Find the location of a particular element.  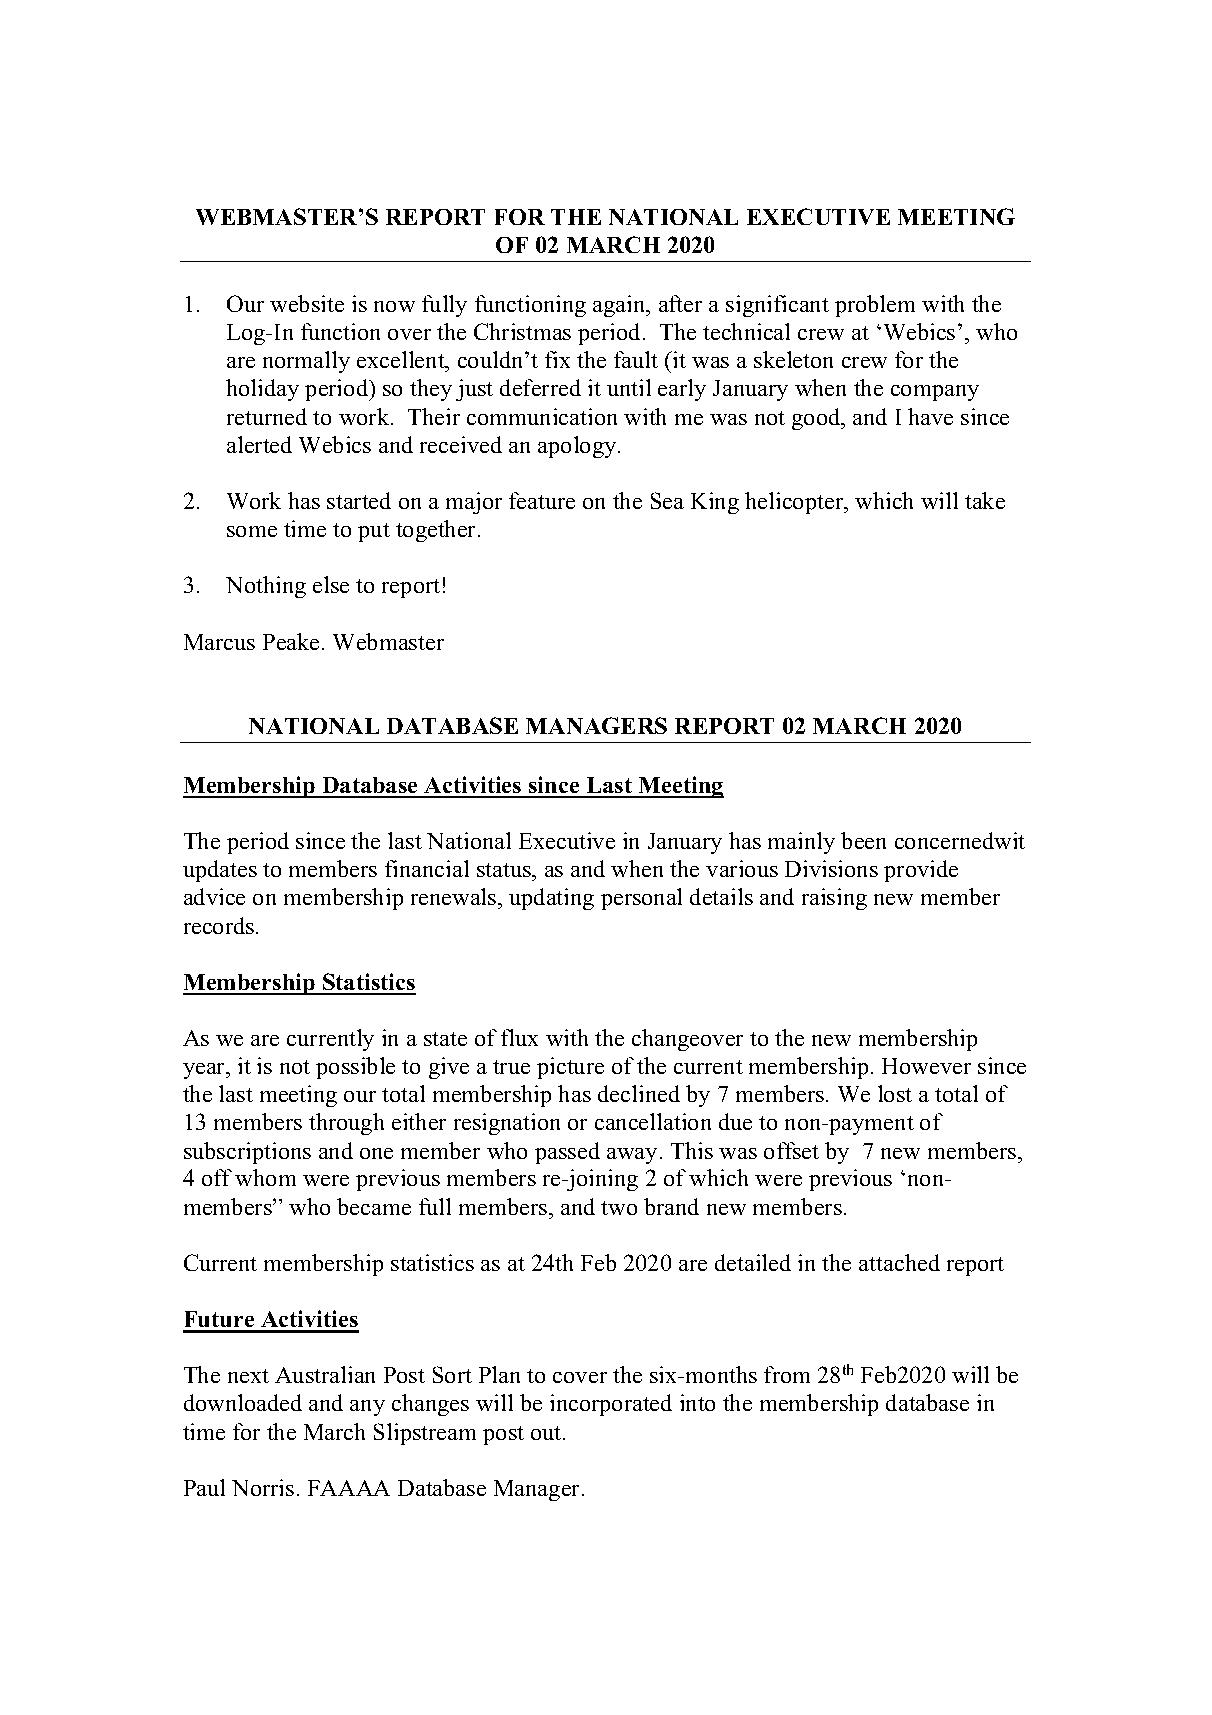

picture is located at coordinates (570, 1068).
